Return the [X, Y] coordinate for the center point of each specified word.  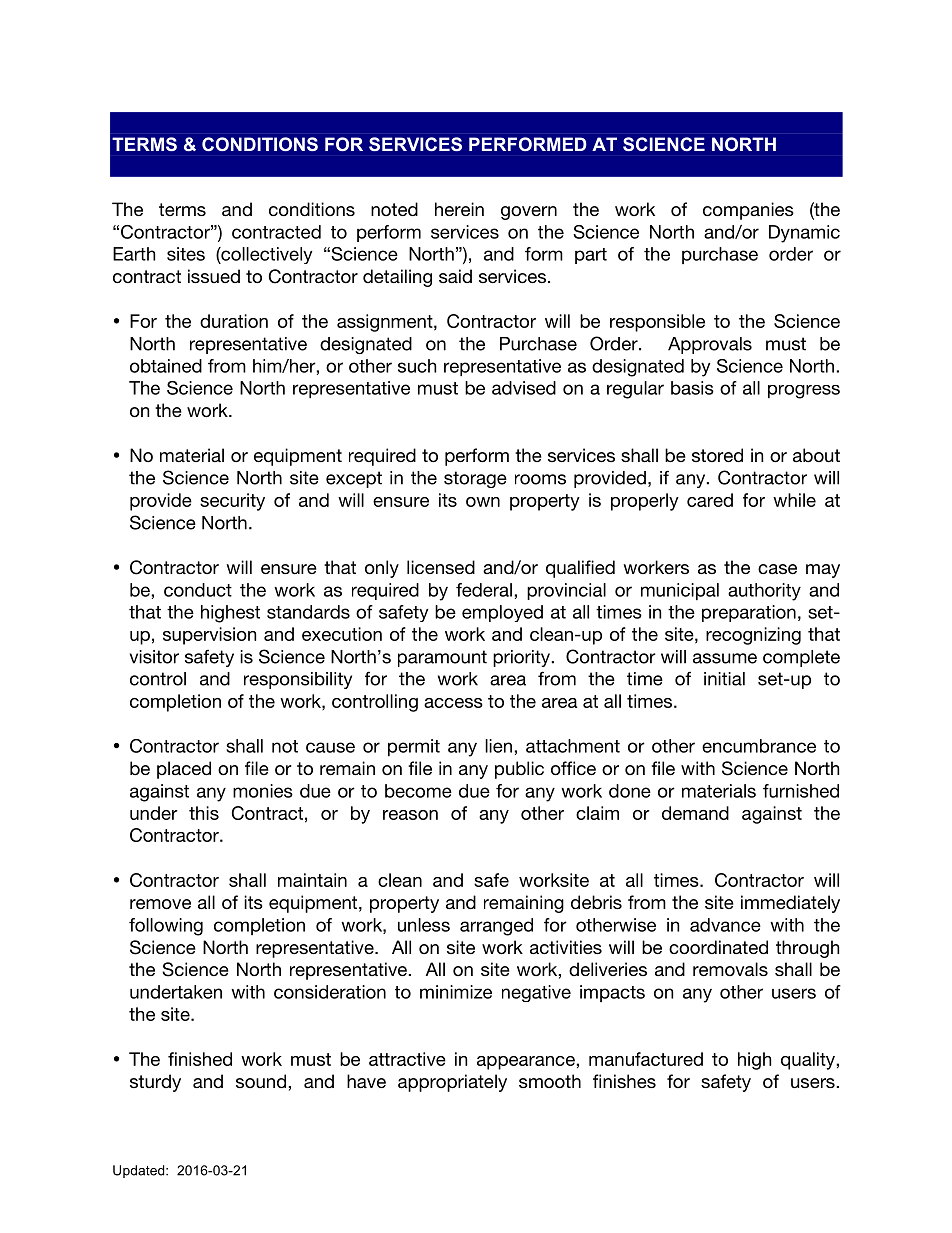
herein [459, 209]
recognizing [753, 636]
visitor [154, 657]
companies [748, 211]
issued [214, 276]
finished [200, 1059]
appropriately [452, 1083]
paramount [442, 658]
